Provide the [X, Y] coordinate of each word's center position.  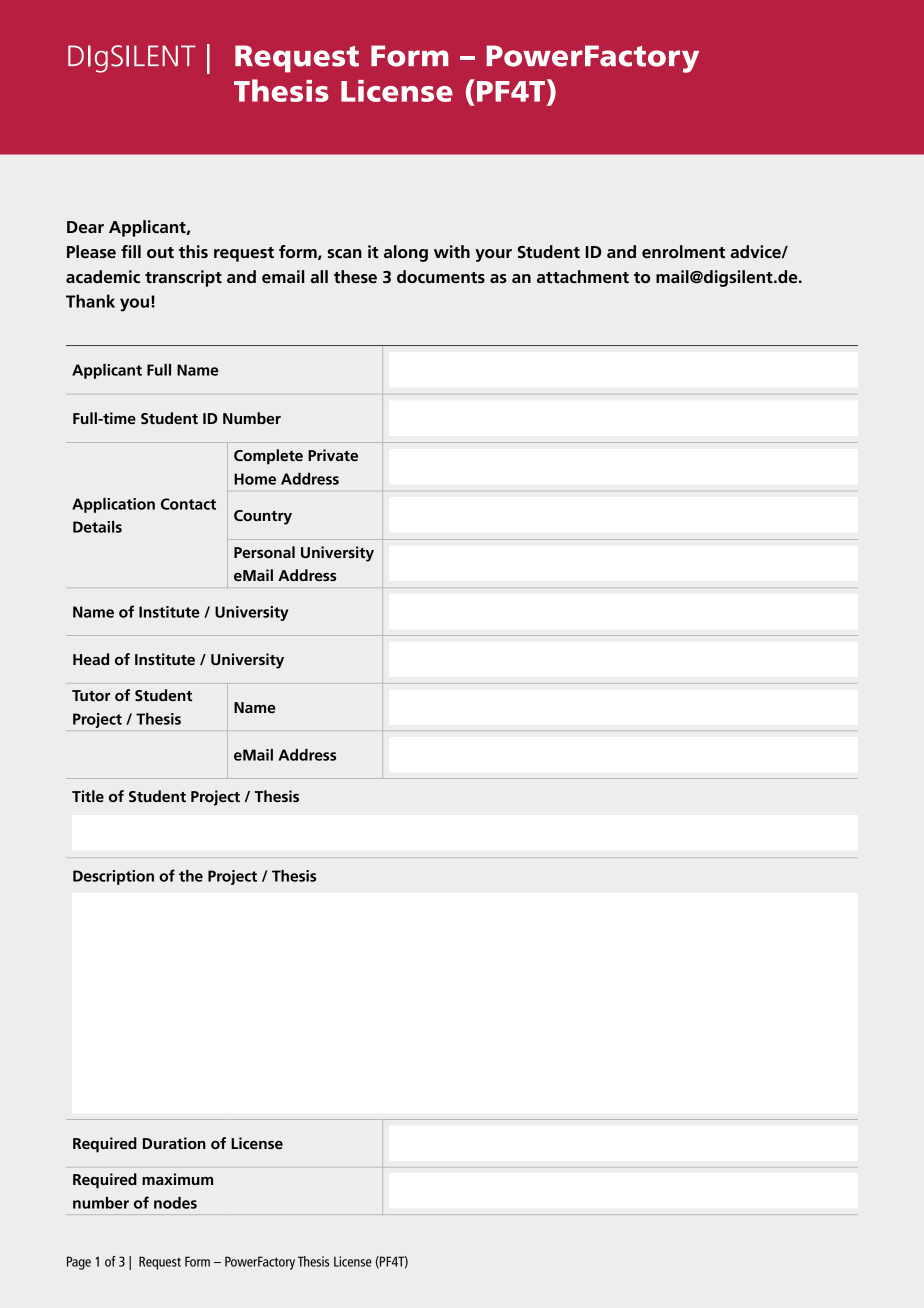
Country [263, 517]
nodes [175, 1203]
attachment [583, 277]
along [406, 253]
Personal [264, 552]
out [160, 252]
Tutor [91, 695]
